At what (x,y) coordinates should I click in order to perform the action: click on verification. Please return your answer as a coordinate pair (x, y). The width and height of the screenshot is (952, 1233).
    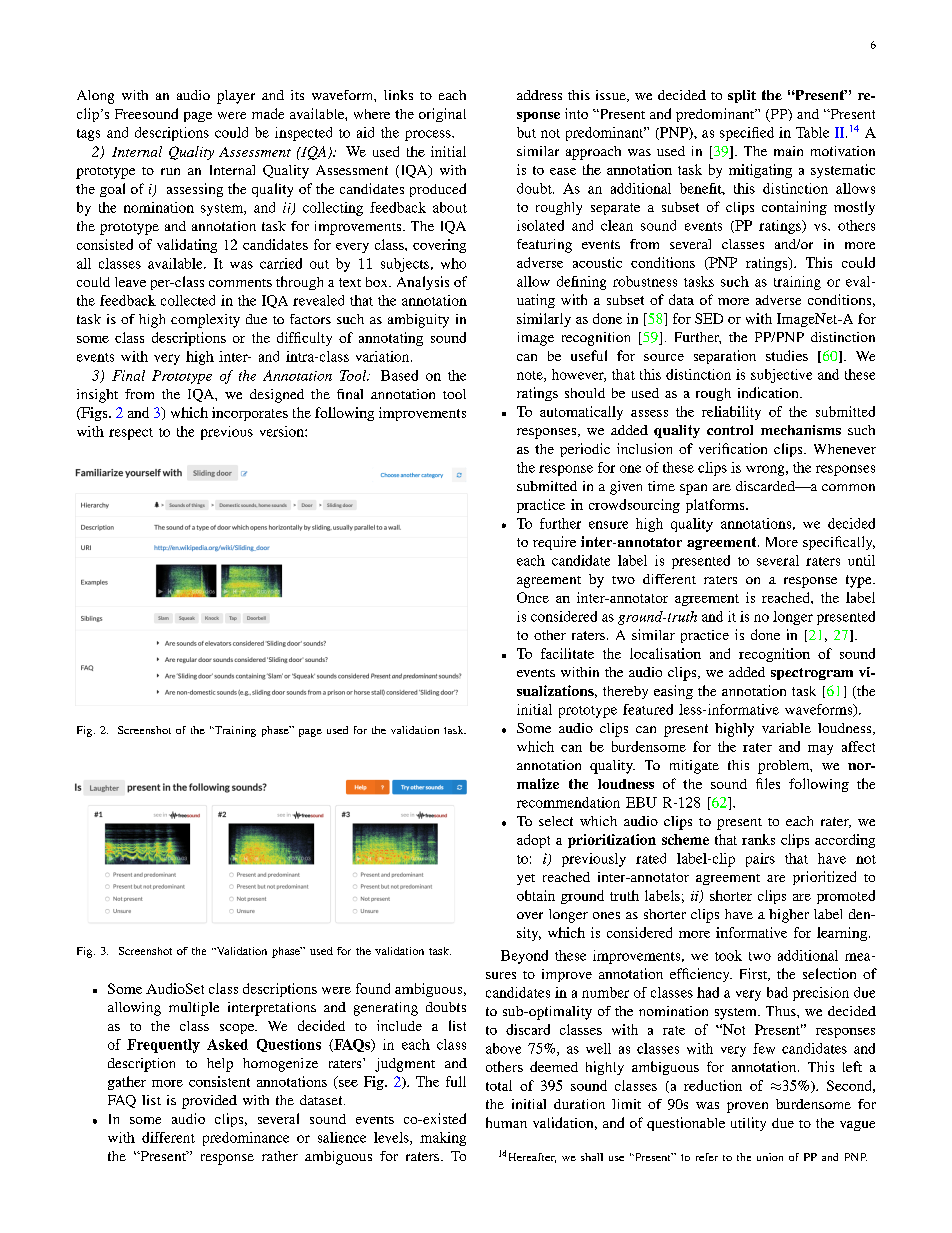
    Looking at the image, I should click on (733, 448).
